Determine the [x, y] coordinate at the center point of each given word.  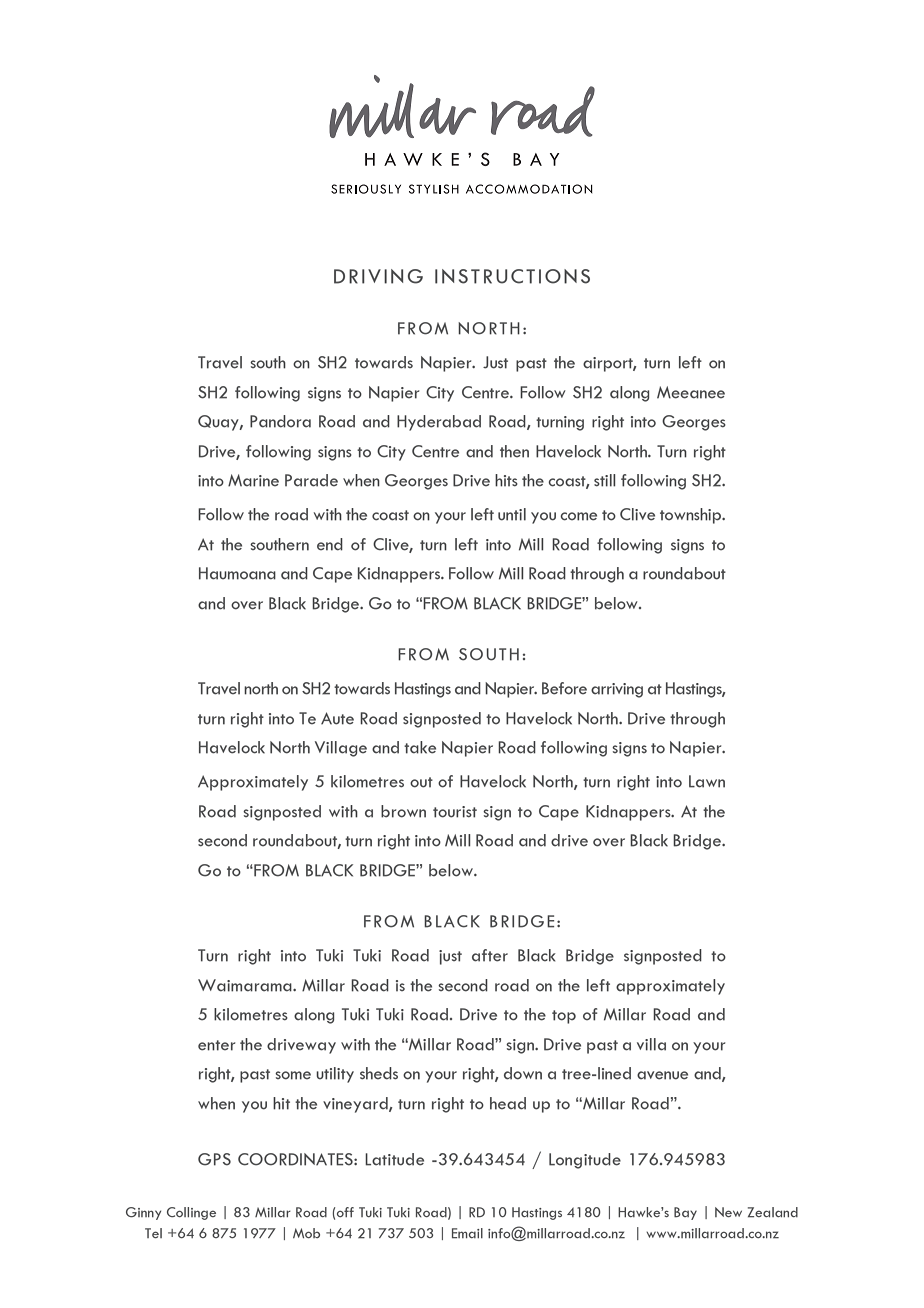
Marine [253, 480]
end [330, 544]
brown [403, 811]
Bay [685, 1213]
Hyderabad [439, 423]
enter [216, 1045]
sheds [379, 1073]
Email [467, 1233]
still [605, 480]
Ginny [143, 1213]
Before [564, 688]
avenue [662, 1075]
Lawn [707, 781]
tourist [455, 812]
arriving [617, 690]
